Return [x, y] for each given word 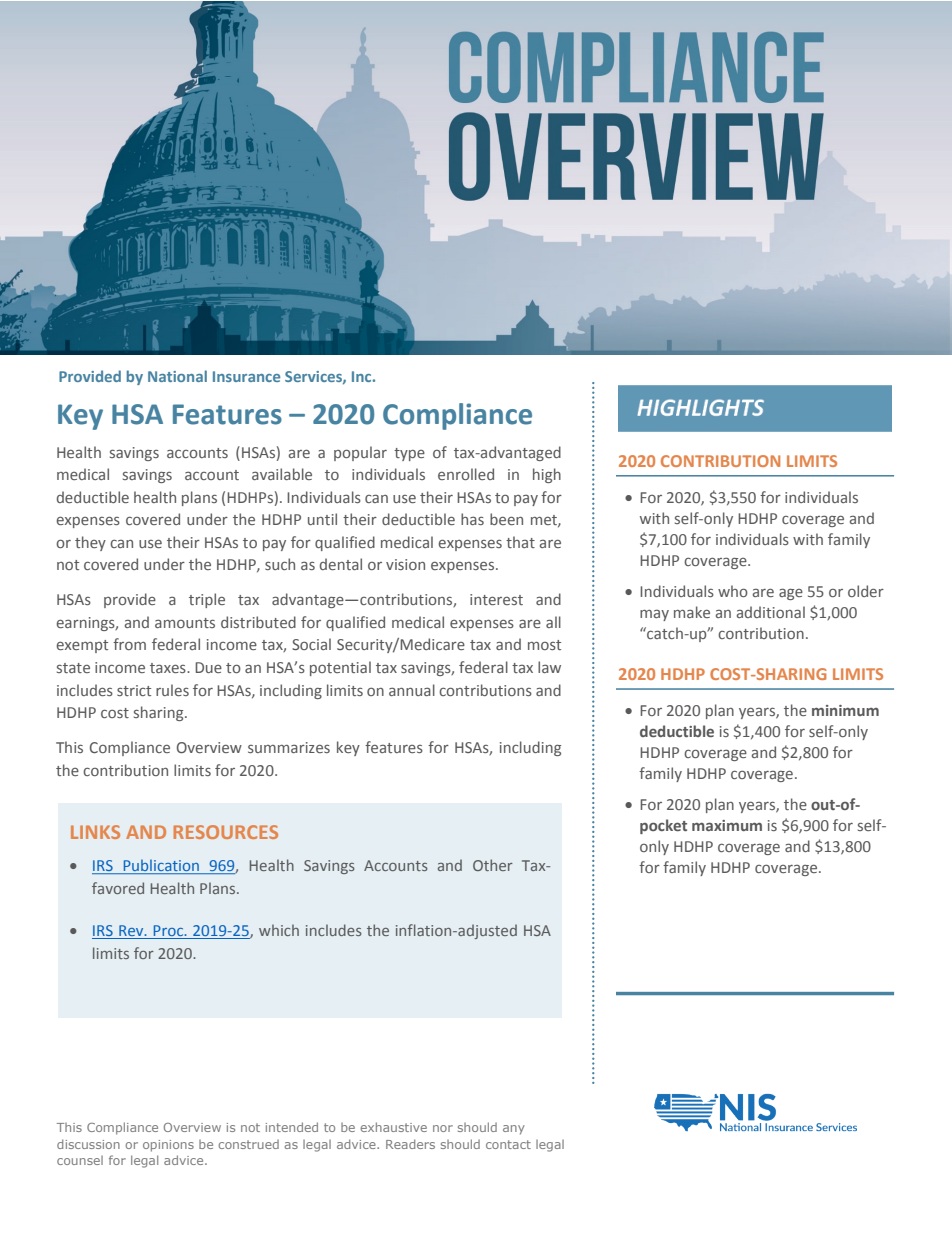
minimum [845, 710]
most [544, 645]
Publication [161, 866]
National [177, 376]
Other [493, 865]
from [129, 644]
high [547, 475]
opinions [168, 1146]
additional [771, 612]
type [409, 454]
